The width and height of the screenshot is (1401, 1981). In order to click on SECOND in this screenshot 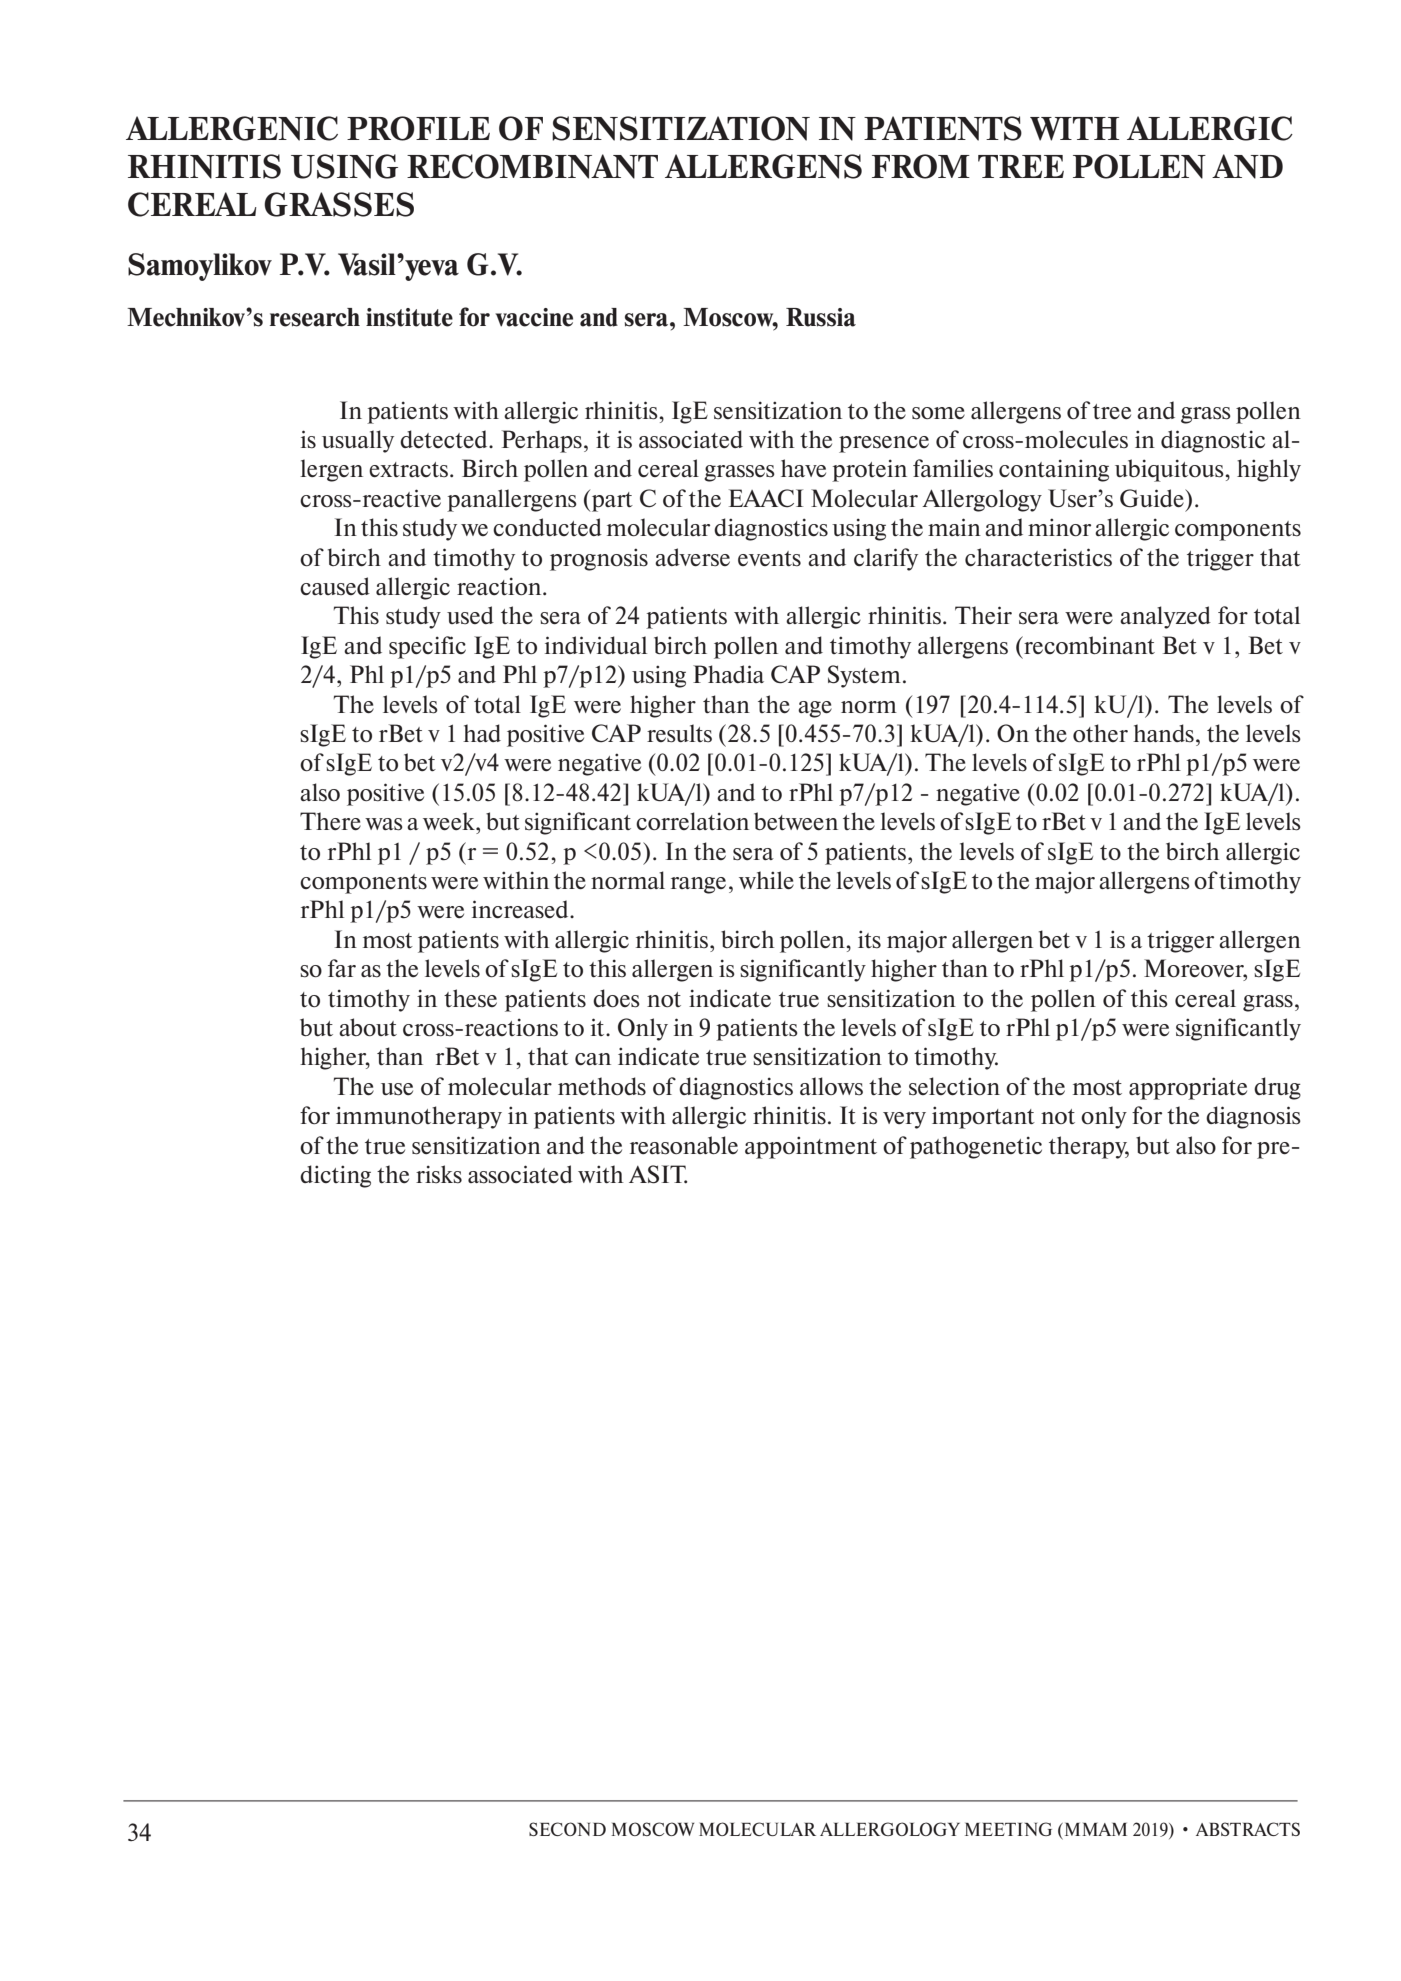, I will do `click(567, 1829)`.
